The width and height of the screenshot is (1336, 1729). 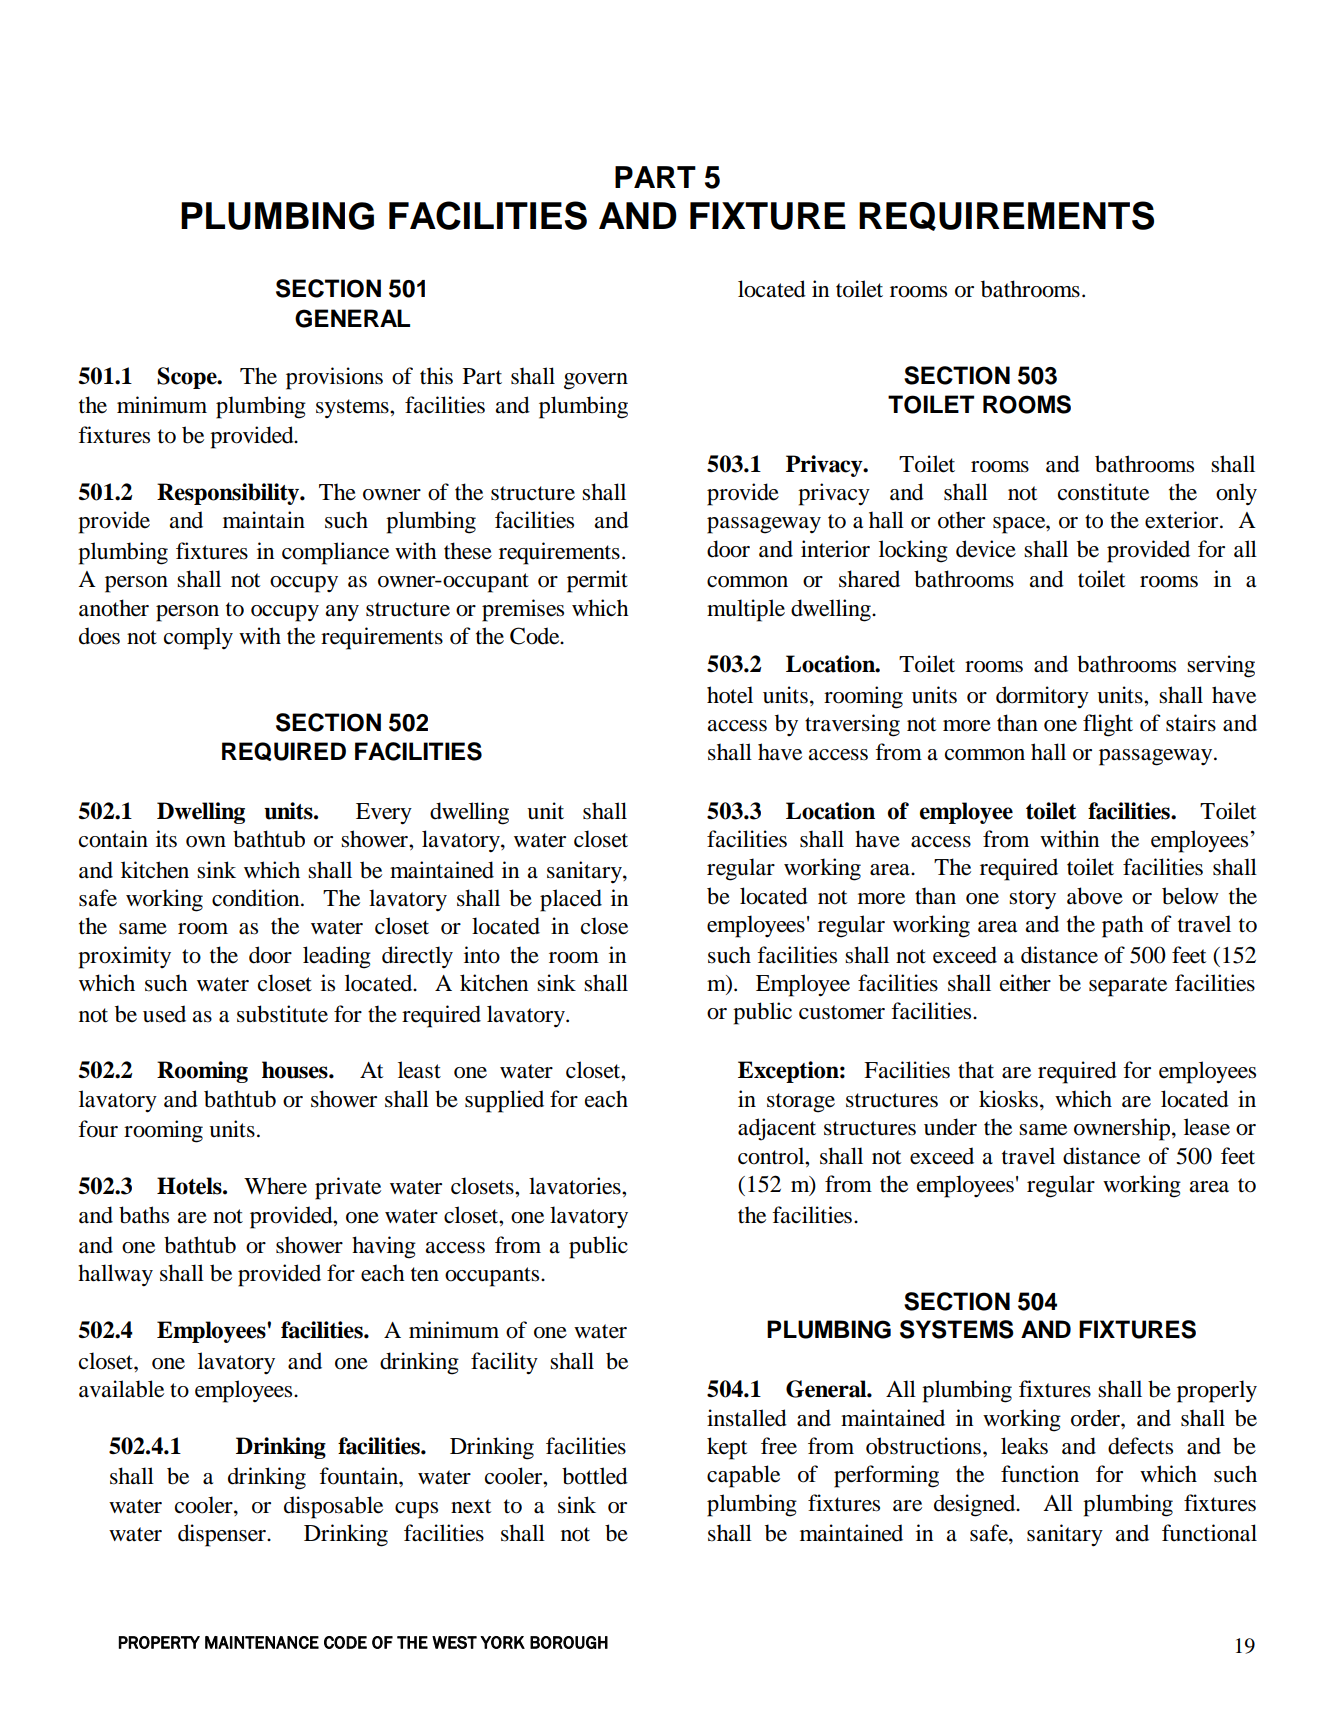 I want to click on MAINTENANCE, so click(x=262, y=1642).
